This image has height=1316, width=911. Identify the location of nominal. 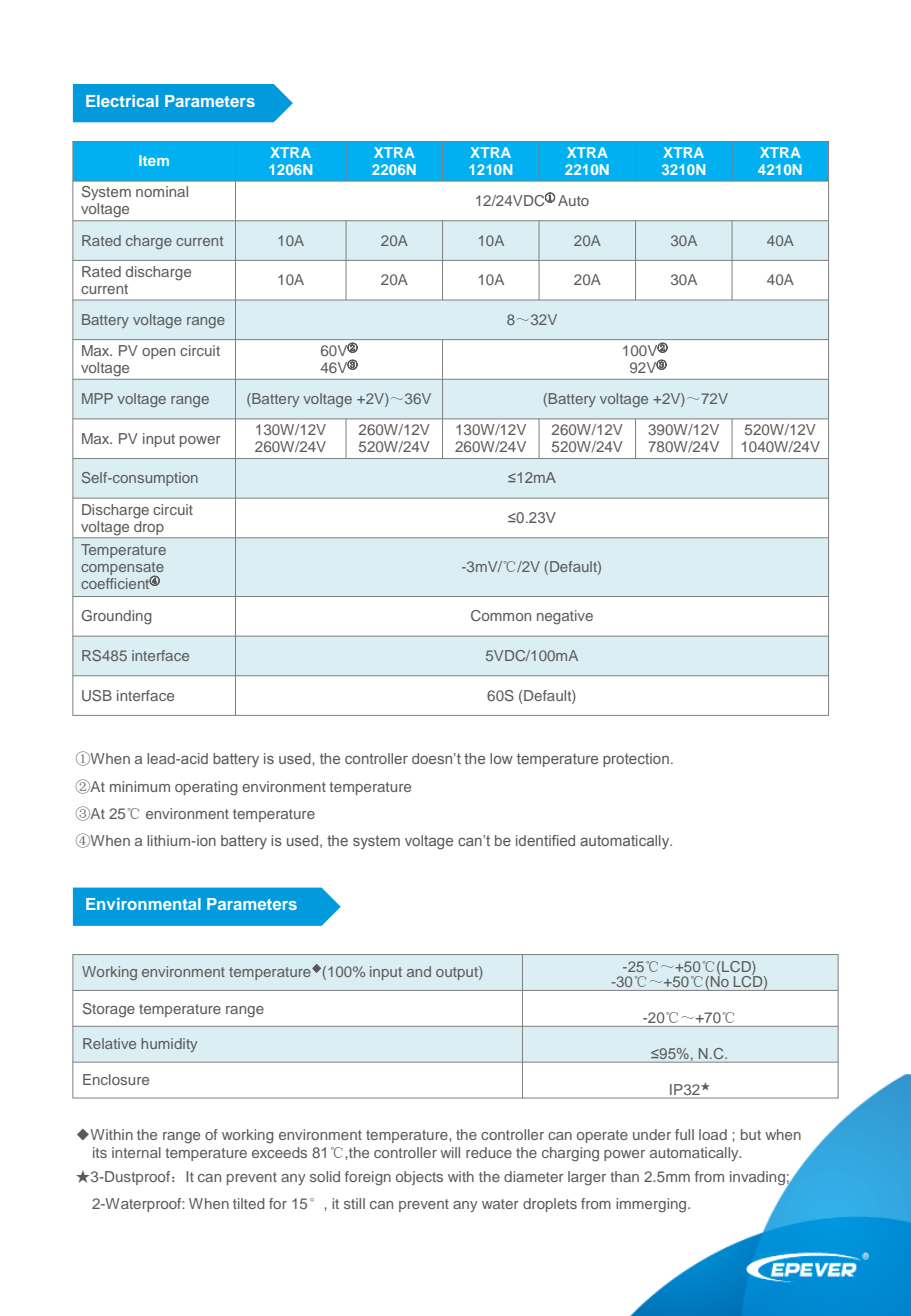
(162, 191).
